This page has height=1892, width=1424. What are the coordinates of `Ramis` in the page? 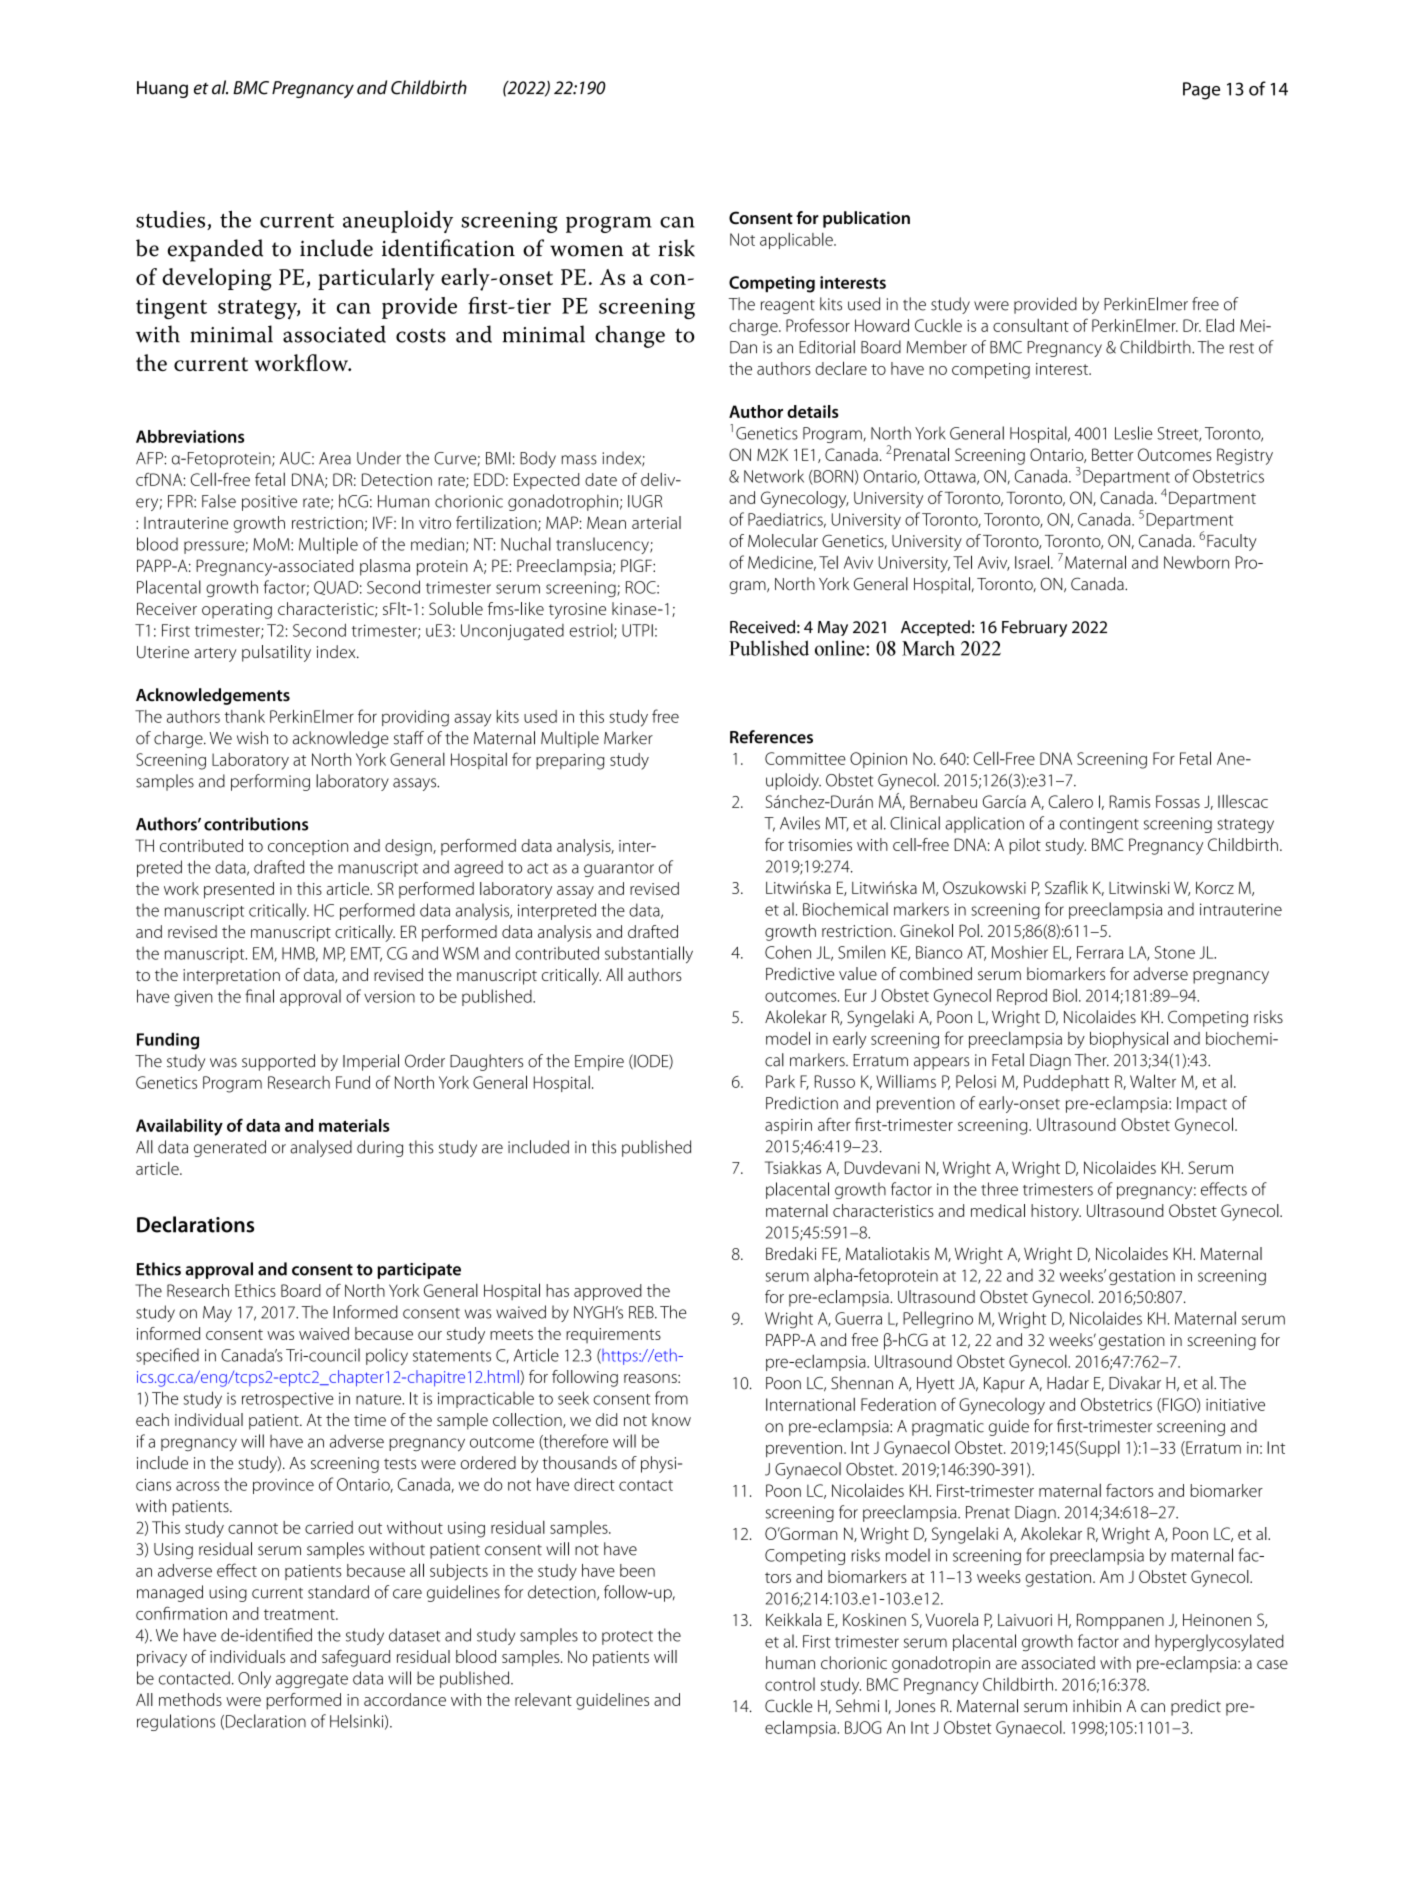 It's located at (1129, 801).
